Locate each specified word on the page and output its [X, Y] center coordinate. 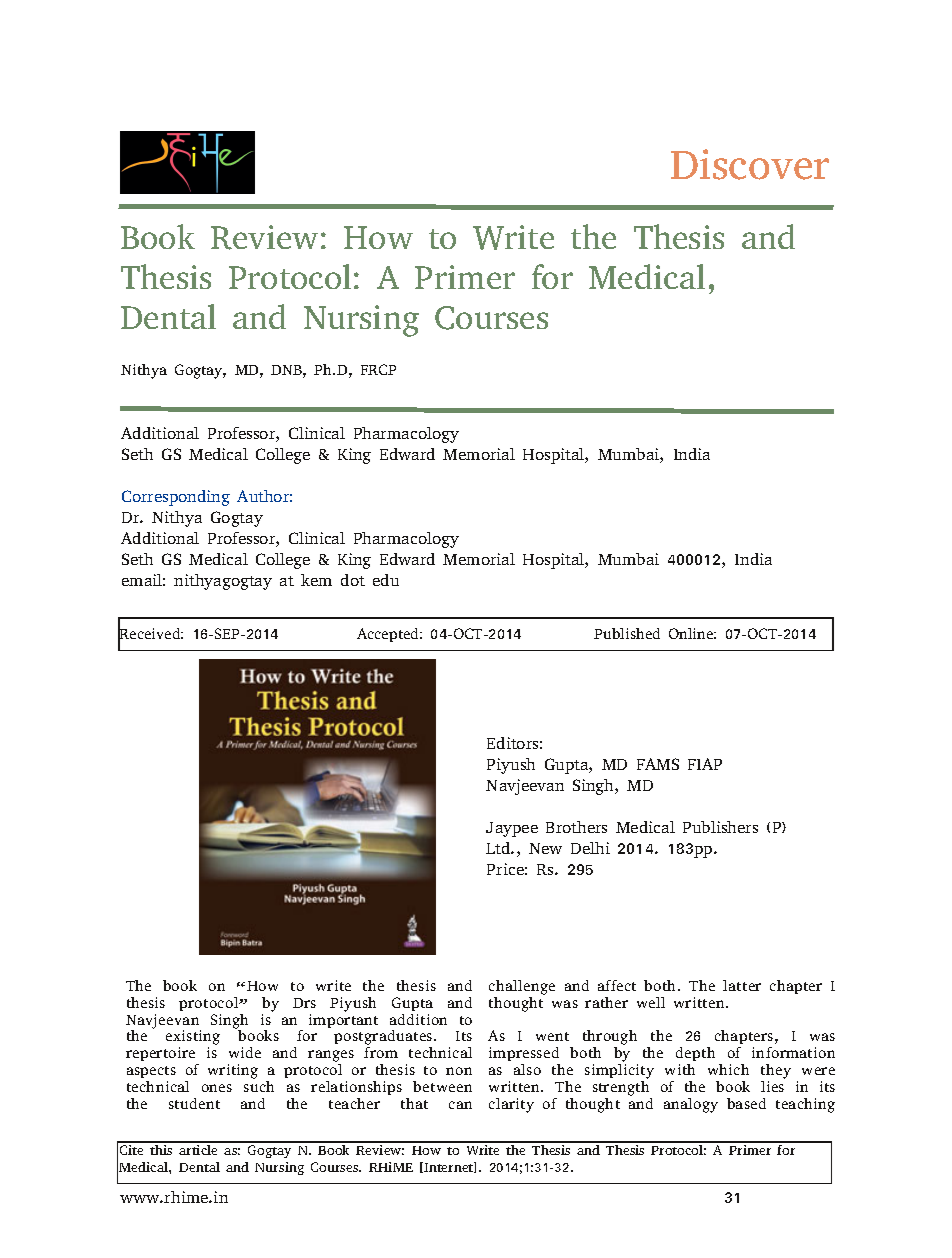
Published [627, 633]
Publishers [720, 827]
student [194, 1103]
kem [316, 580]
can [460, 1105]
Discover [750, 164]
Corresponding [176, 498]
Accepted [389, 635]
